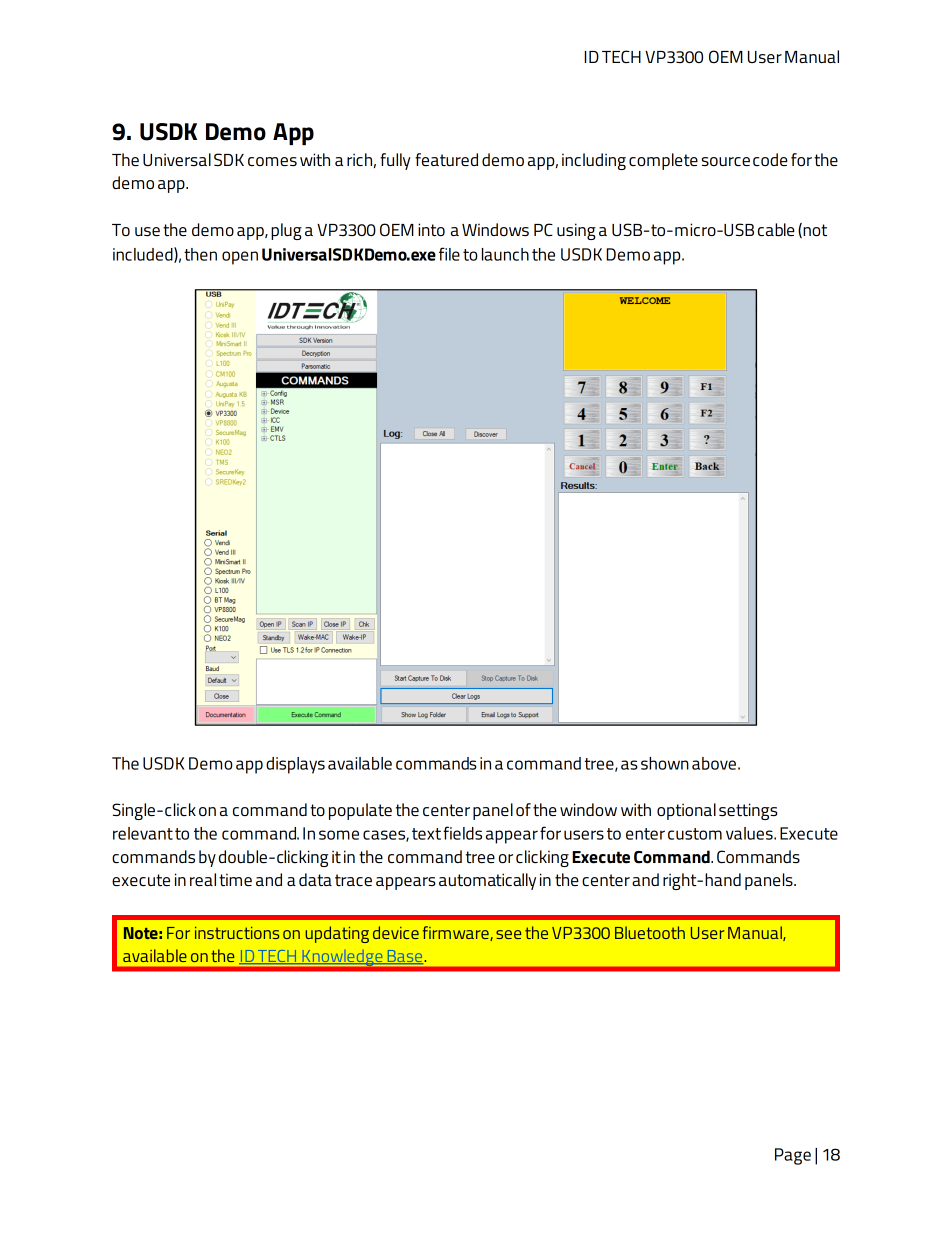 Image resolution: width=952 pixels, height=1233 pixels. Describe the element at coordinates (237, 933) in the screenshot. I see `instructions` at that location.
